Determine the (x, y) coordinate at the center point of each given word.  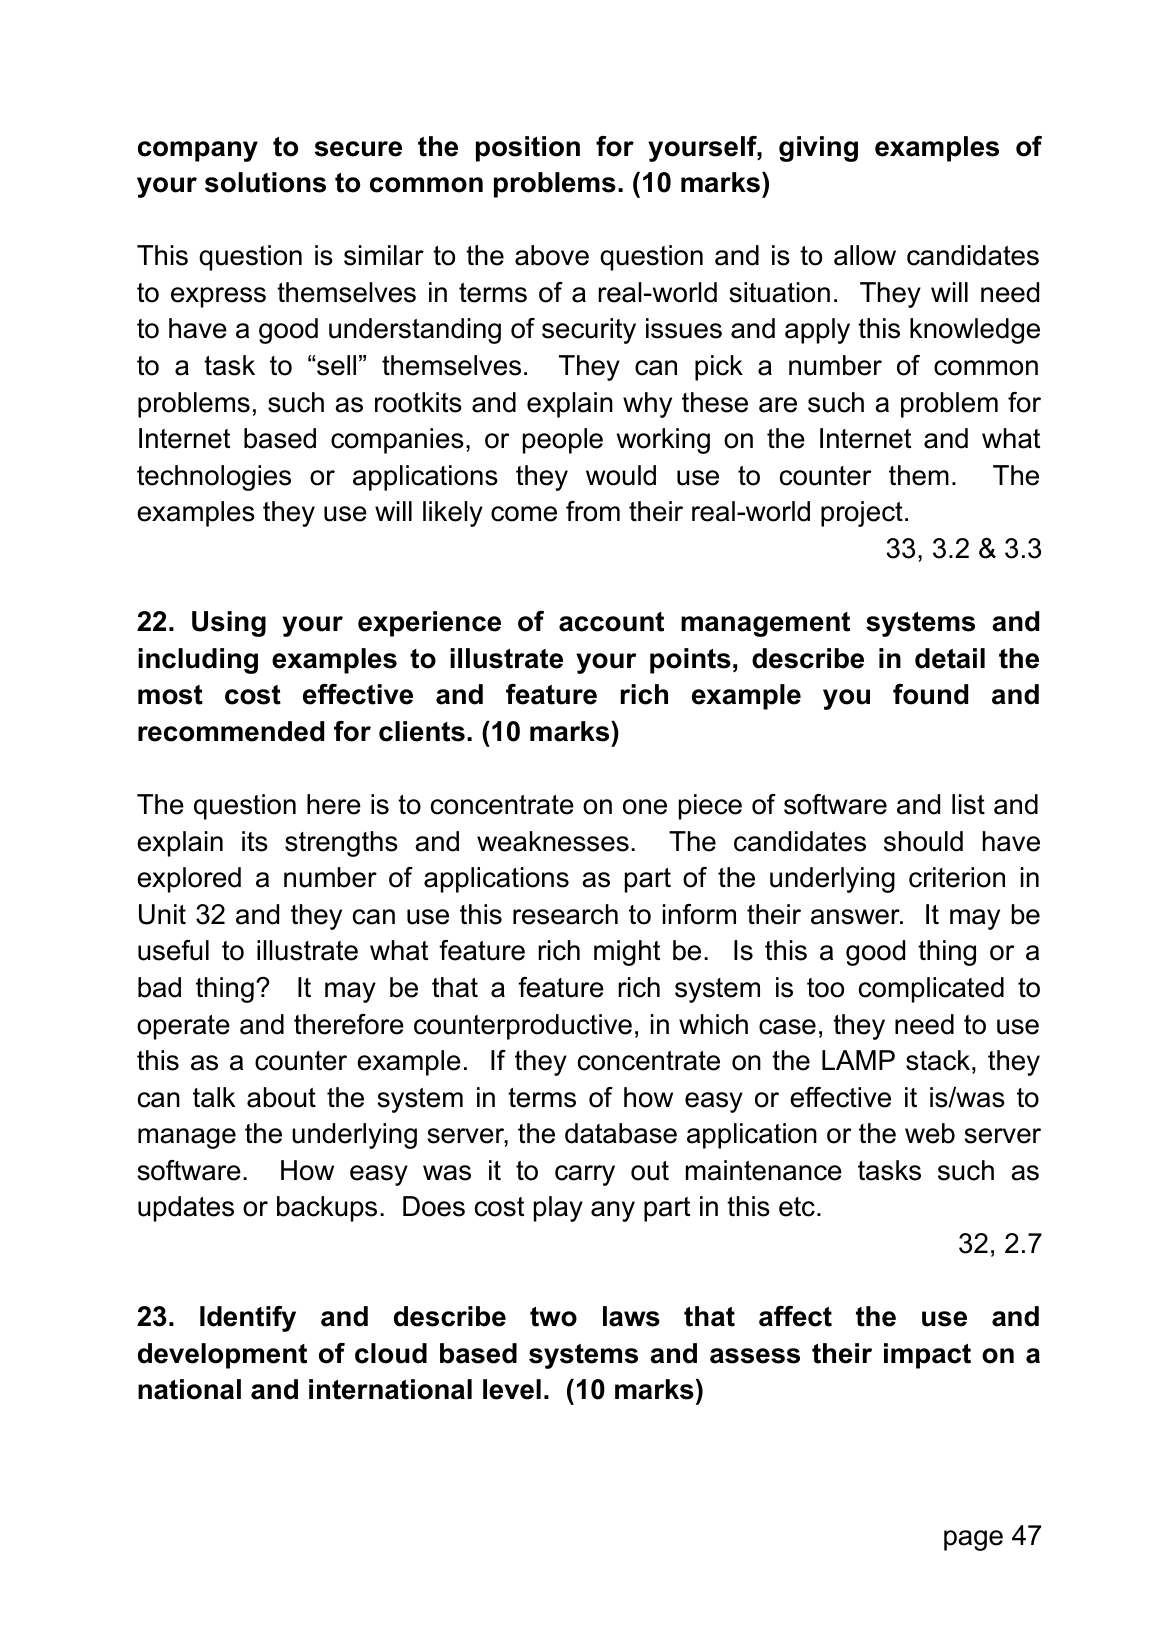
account (611, 622)
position (528, 149)
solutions (265, 182)
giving (818, 149)
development (222, 1356)
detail (950, 658)
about (281, 1097)
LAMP (858, 1060)
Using (229, 624)
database (621, 1133)
